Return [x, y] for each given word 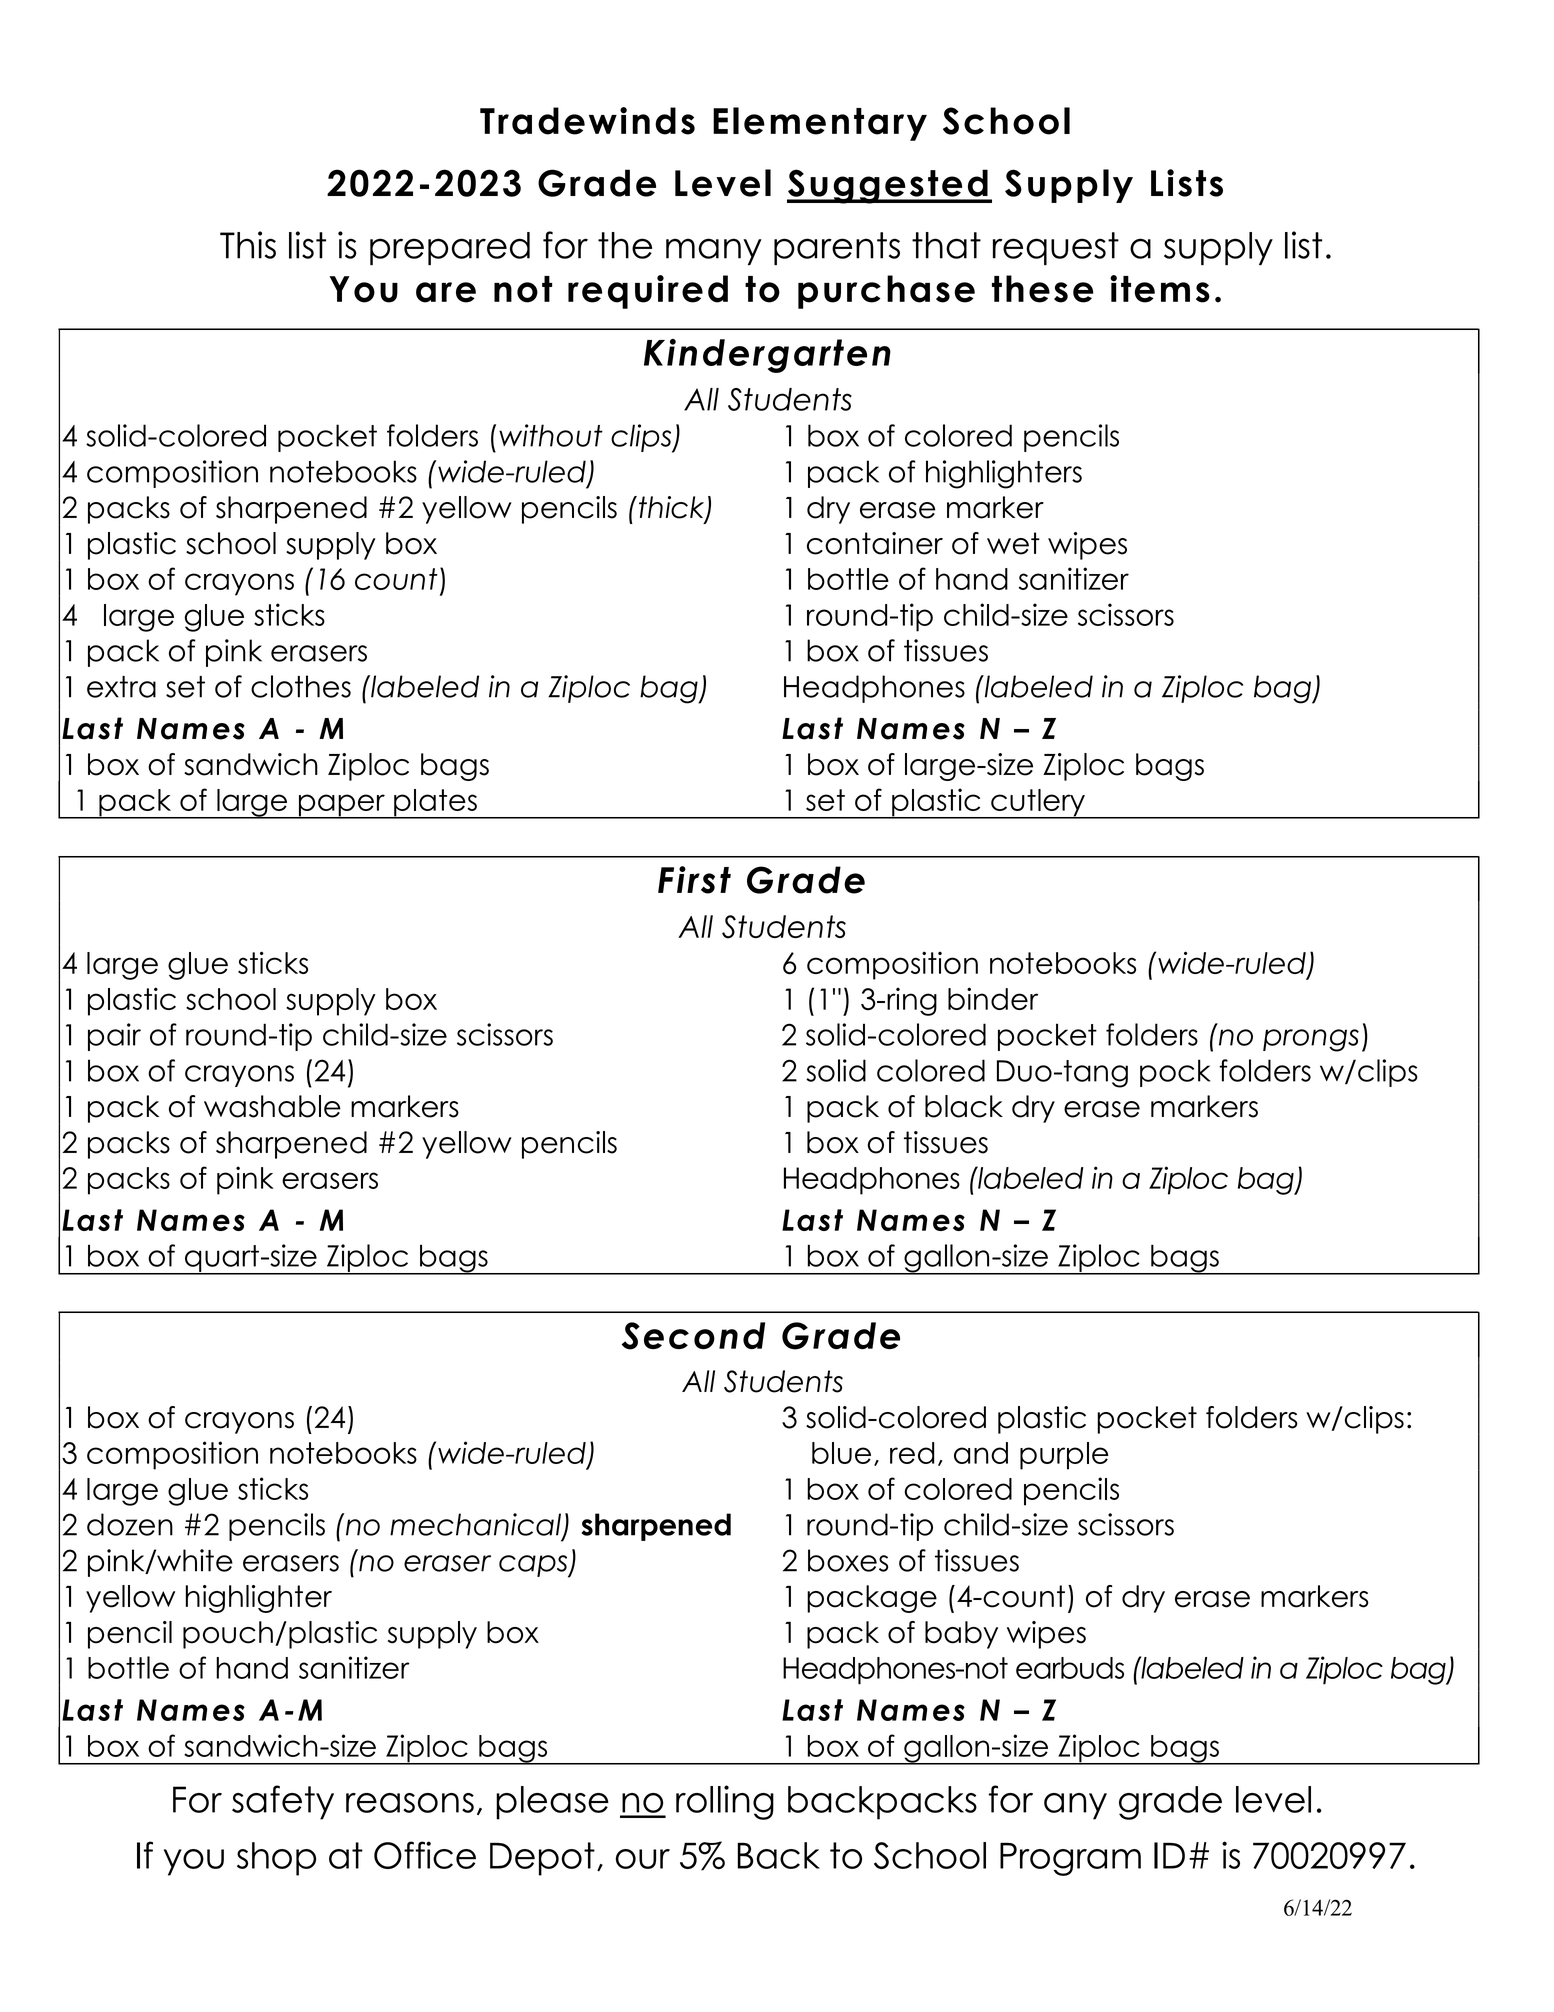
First [694, 880]
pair [114, 1037]
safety [283, 1802]
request [1056, 248]
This [248, 245]
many [714, 251]
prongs [1311, 1040]
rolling [725, 1802]
